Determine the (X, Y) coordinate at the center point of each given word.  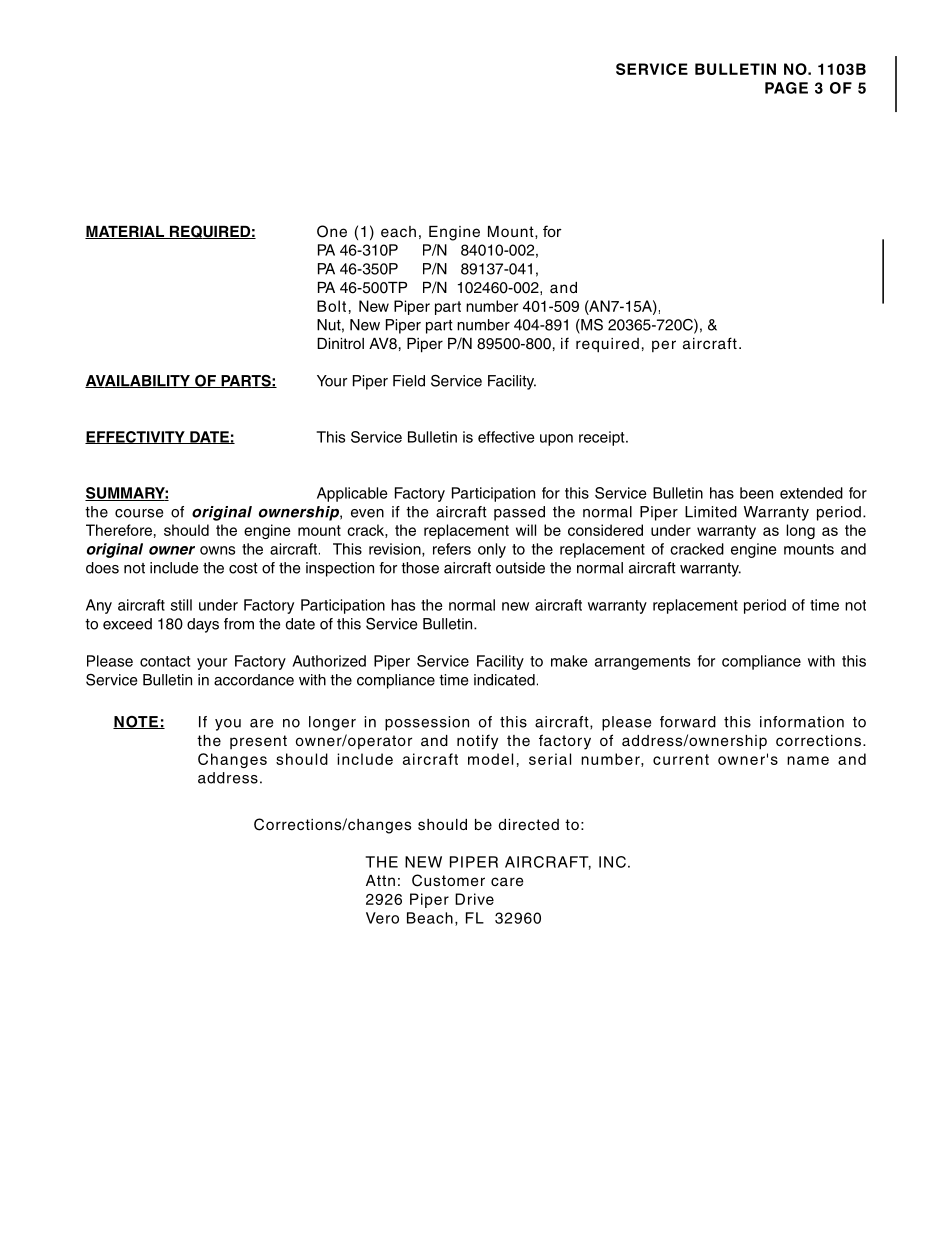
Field (409, 381)
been (756, 493)
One (332, 231)
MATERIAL (126, 232)
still (181, 605)
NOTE (136, 722)
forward (688, 722)
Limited (711, 512)
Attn (380, 880)
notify (477, 742)
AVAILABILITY (138, 381)
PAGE (786, 88)
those (420, 568)
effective (506, 437)
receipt (603, 438)
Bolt (331, 306)
